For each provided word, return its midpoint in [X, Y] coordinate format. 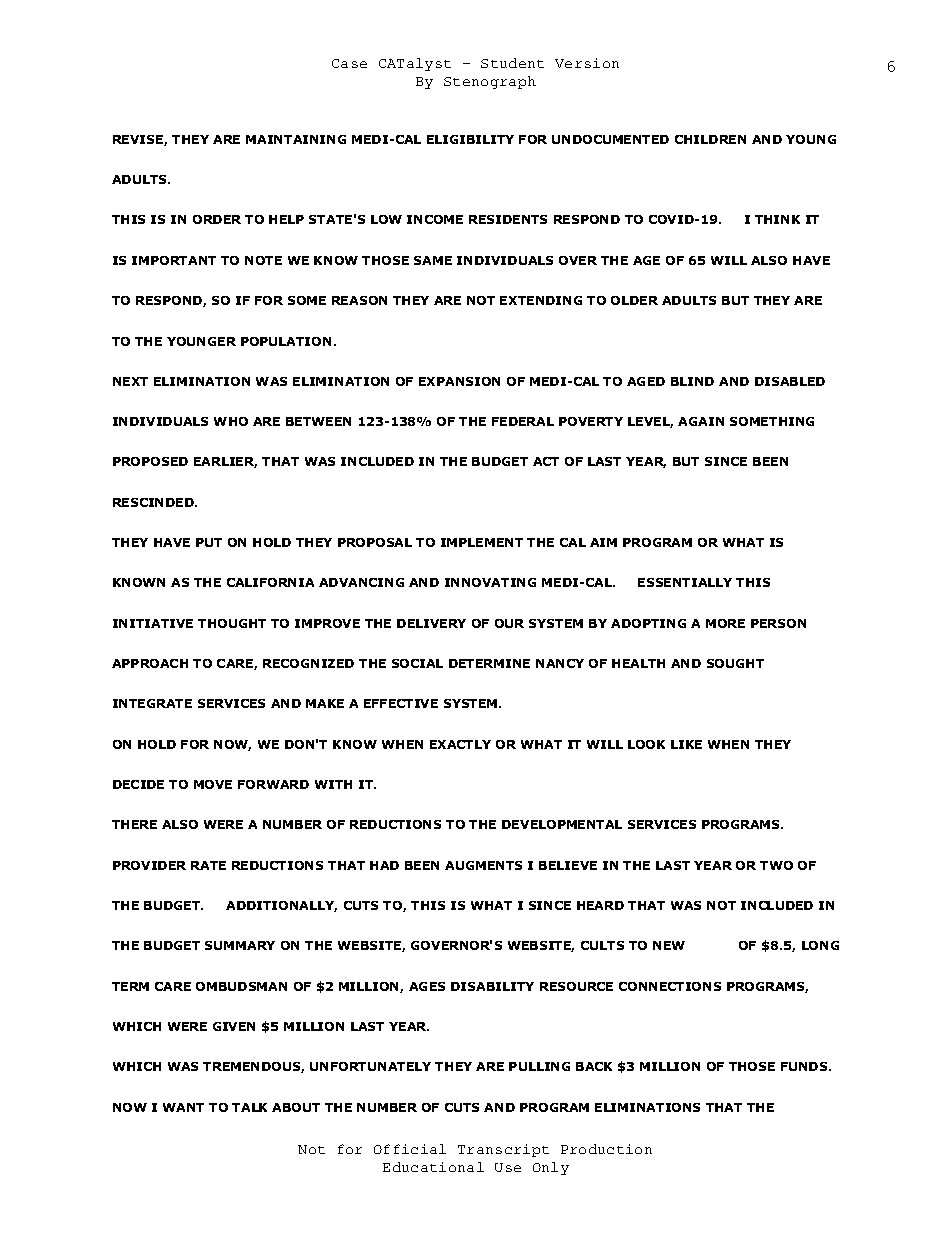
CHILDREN [710, 139]
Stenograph [490, 82]
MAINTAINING [296, 139]
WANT [183, 1107]
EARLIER [225, 462]
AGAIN [701, 421]
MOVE [213, 784]
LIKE [686, 744]
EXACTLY [460, 744]
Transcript [503, 1150]
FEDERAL [523, 421]
